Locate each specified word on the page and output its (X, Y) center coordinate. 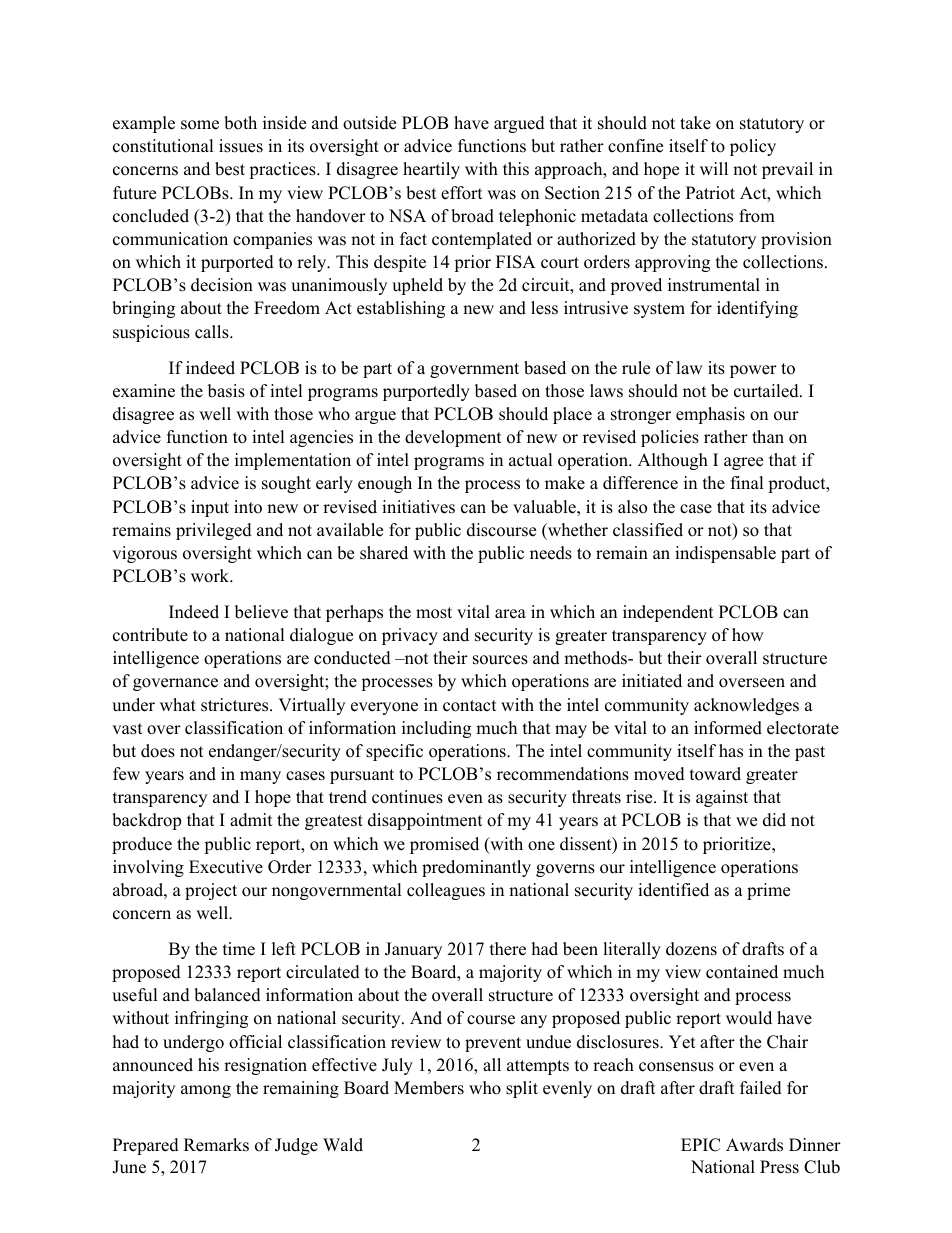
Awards (754, 1145)
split (522, 1089)
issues (241, 146)
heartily (431, 170)
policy (753, 147)
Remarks (216, 1145)
